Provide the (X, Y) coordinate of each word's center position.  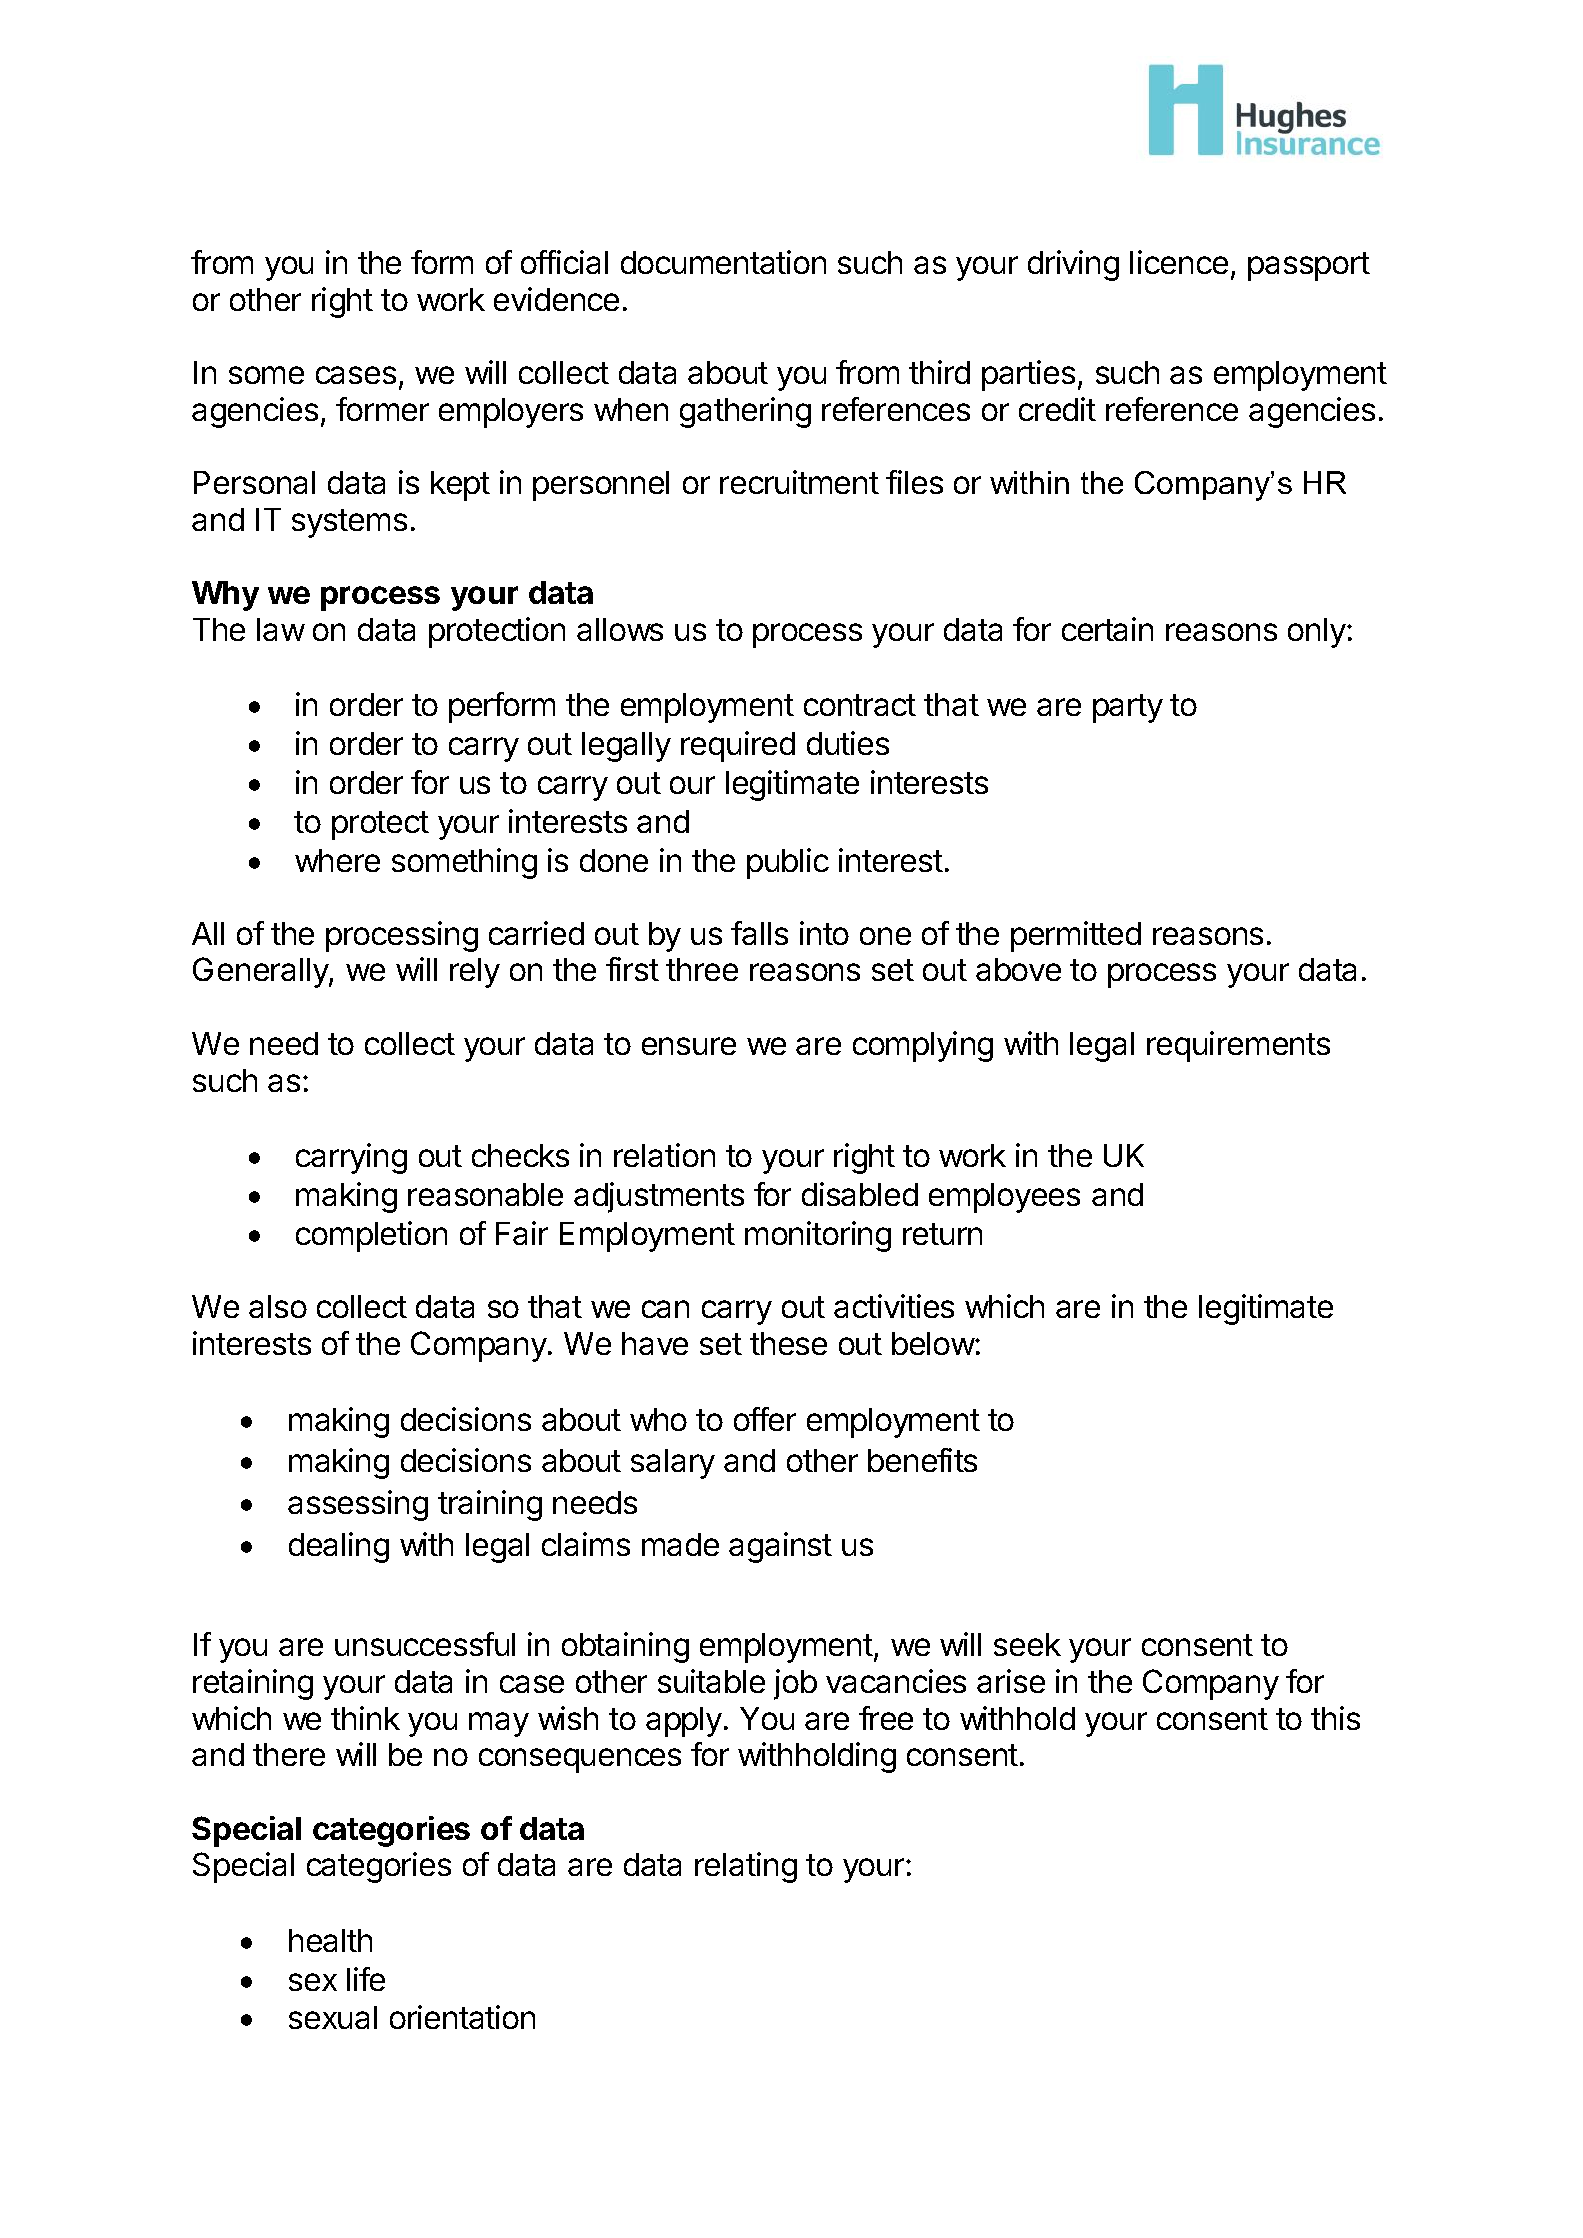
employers (511, 413)
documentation (723, 262)
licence (1179, 262)
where (337, 860)
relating (746, 1867)
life (366, 1979)
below (934, 1343)
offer (765, 1419)
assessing (358, 1505)
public (788, 863)
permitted (1076, 936)
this (1335, 1718)
